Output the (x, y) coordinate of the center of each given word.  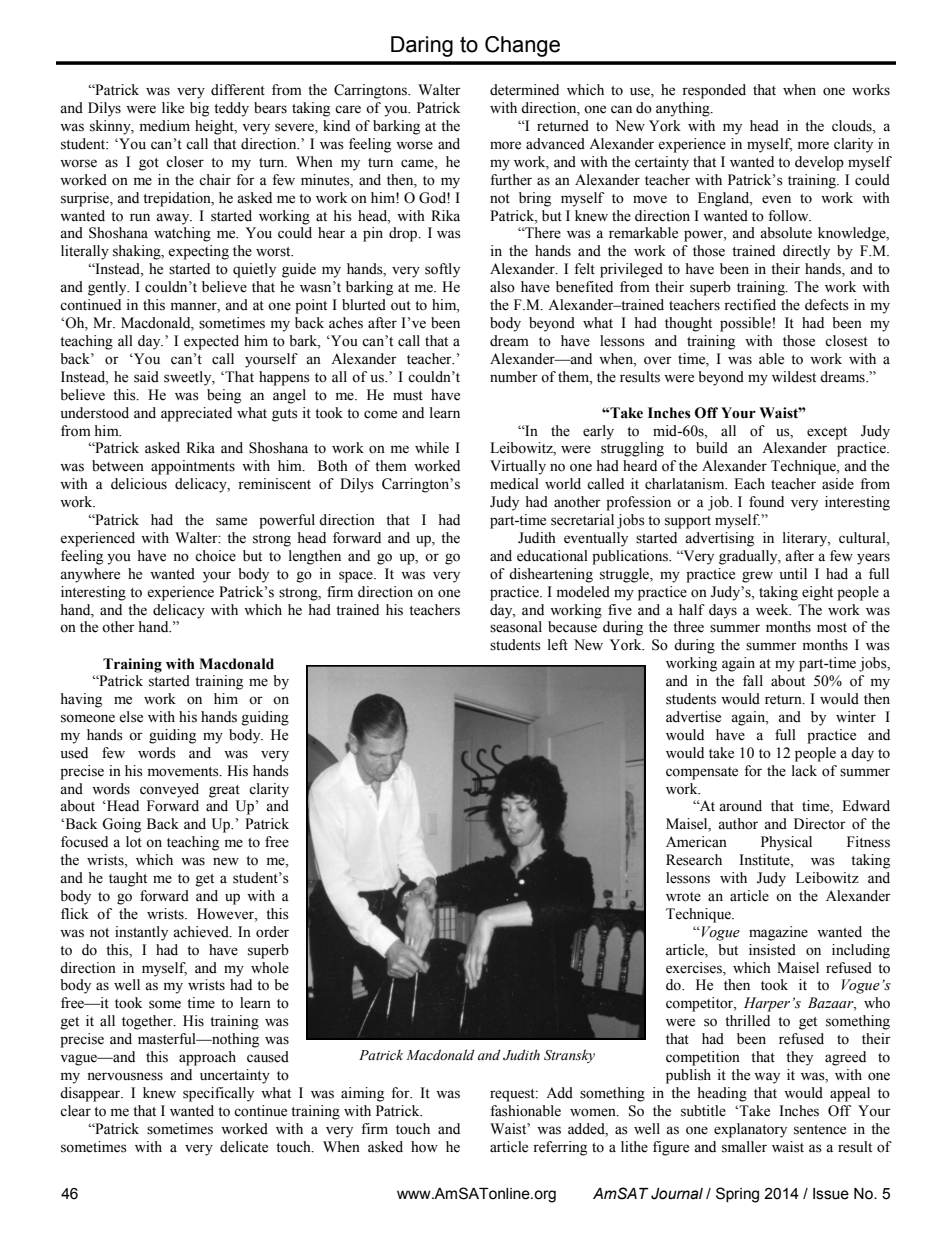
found (766, 502)
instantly (141, 933)
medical (514, 484)
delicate (244, 1147)
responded (714, 91)
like (173, 108)
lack (804, 771)
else (131, 717)
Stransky (569, 1056)
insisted (772, 950)
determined (524, 90)
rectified (750, 305)
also (502, 287)
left (558, 645)
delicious (139, 484)
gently (108, 288)
